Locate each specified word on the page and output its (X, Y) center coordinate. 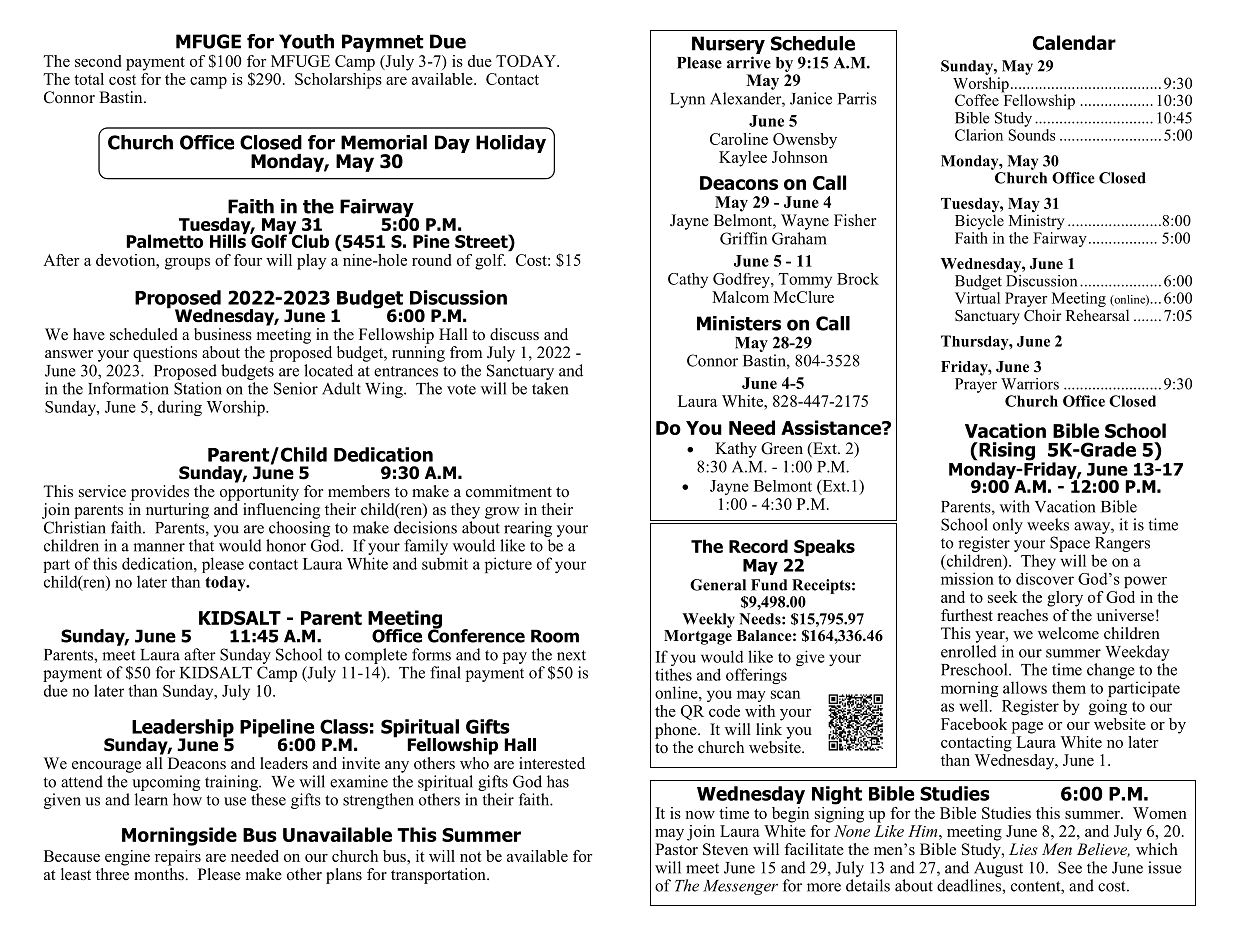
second (98, 61)
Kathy (736, 450)
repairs (178, 858)
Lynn (687, 100)
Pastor (676, 849)
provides (160, 493)
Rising (1006, 452)
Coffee (977, 100)
